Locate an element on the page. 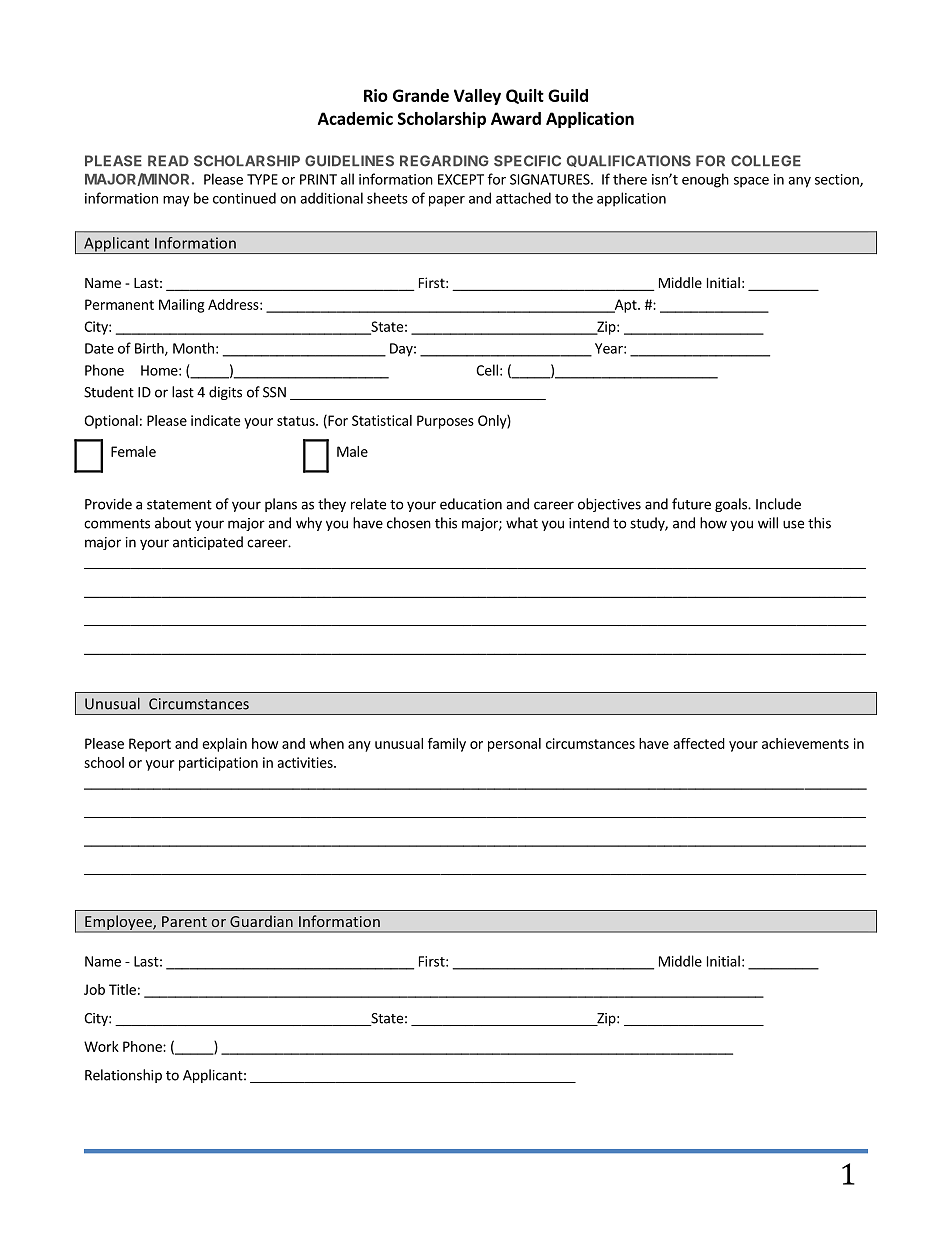 The image size is (952, 1233). Valley is located at coordinates (477, 97).
